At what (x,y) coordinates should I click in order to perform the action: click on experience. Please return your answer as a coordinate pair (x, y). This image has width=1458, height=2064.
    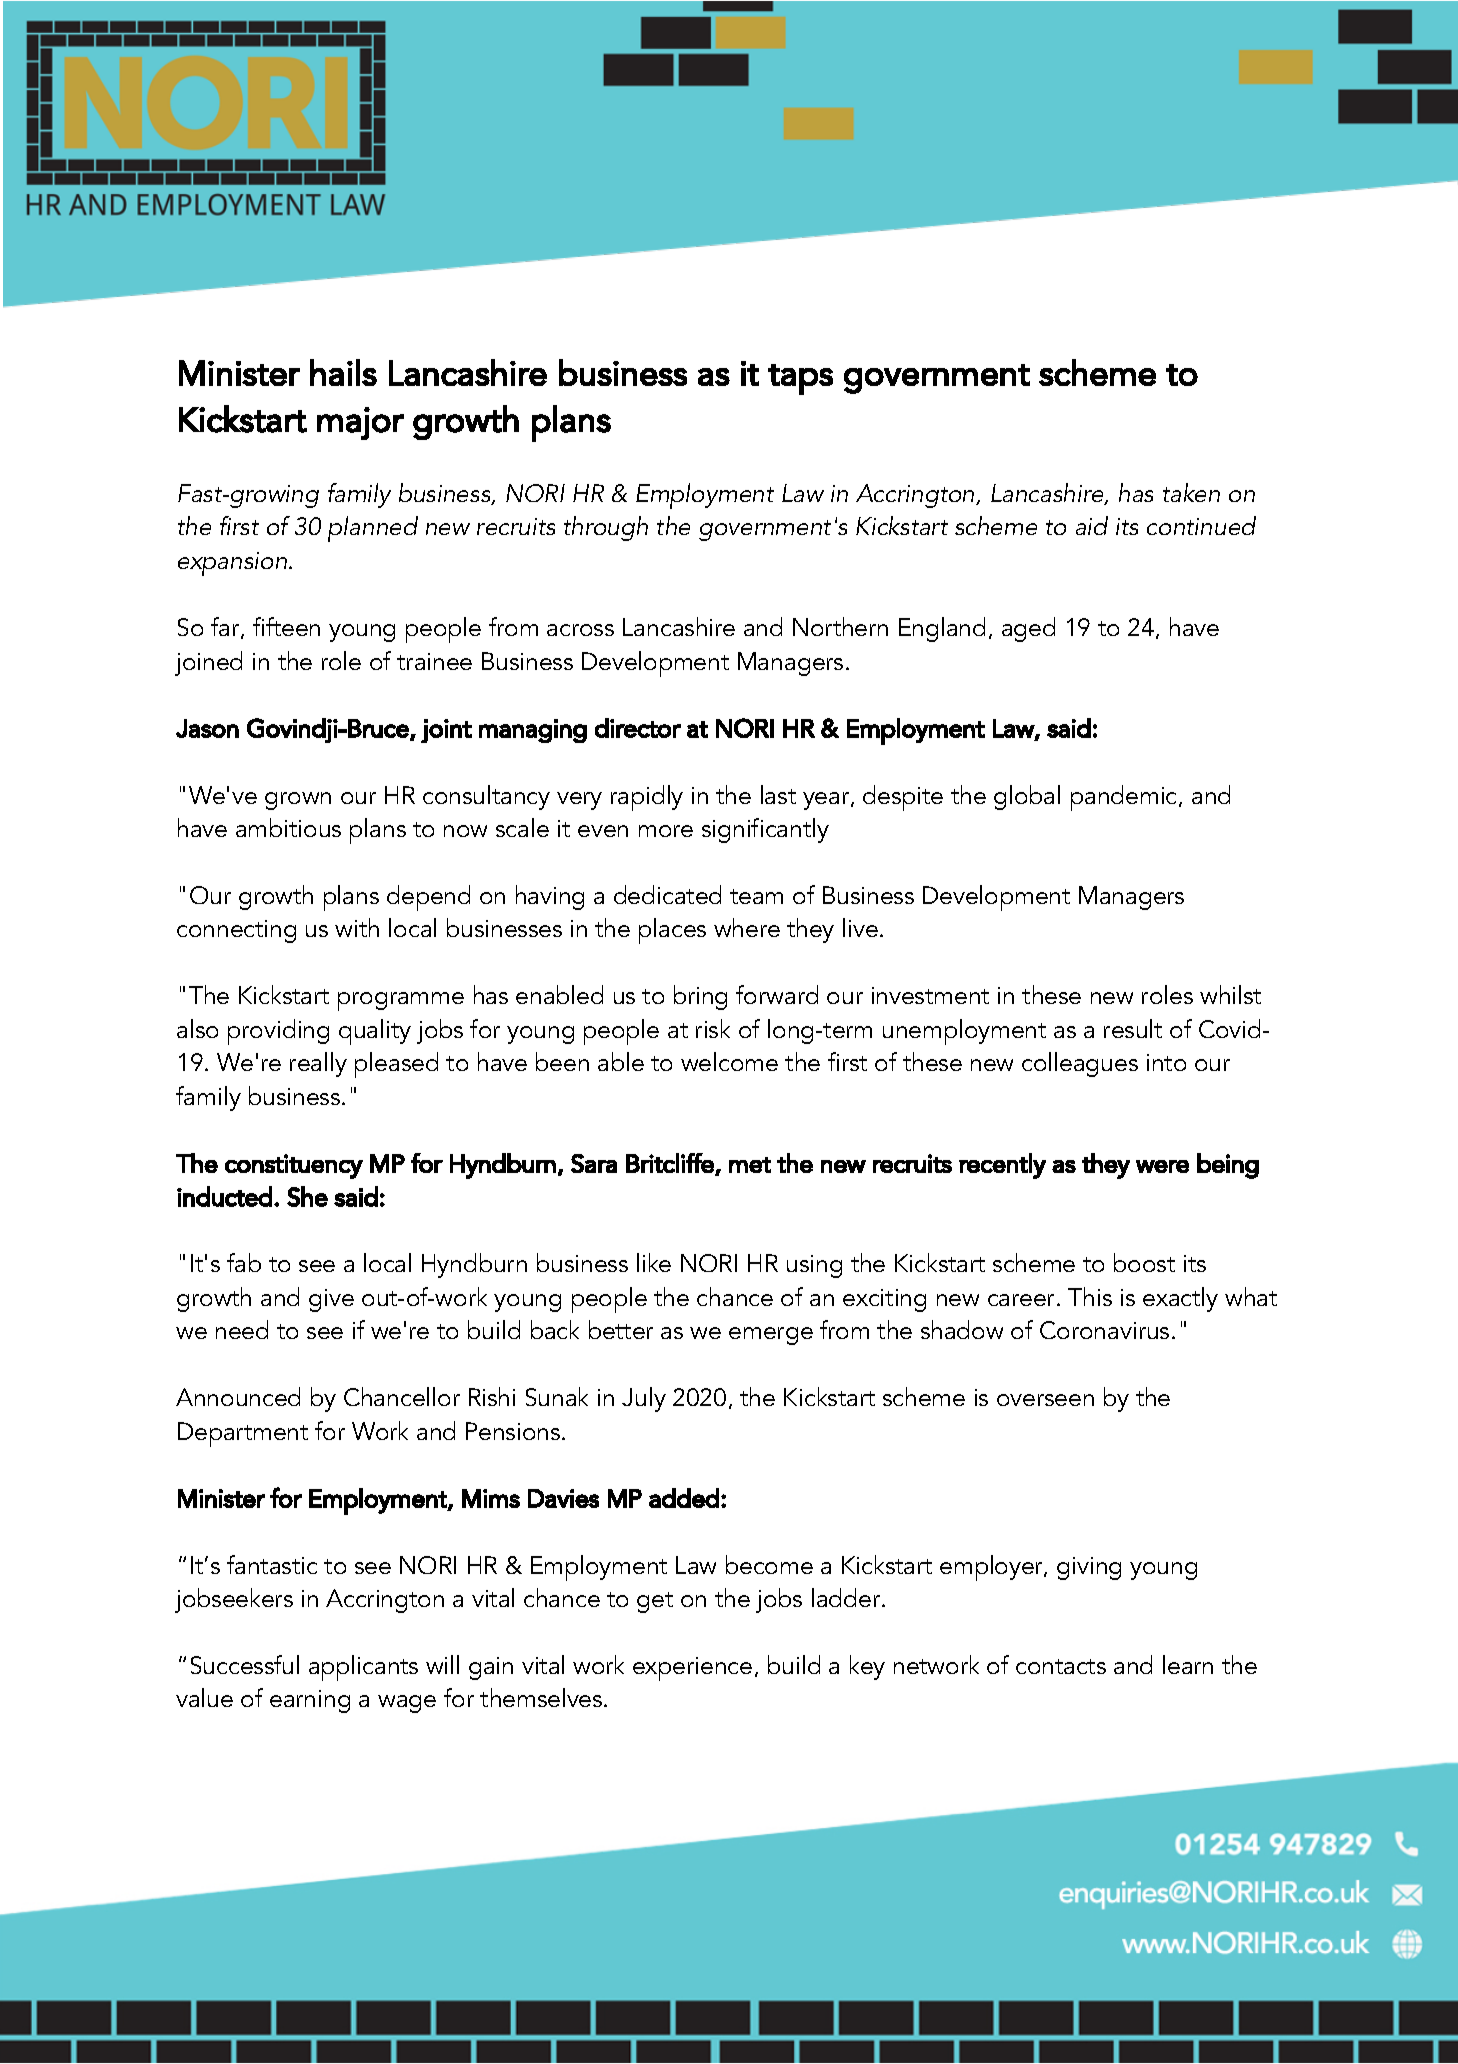
    Looking at the image, I should click on (692, 1669).
